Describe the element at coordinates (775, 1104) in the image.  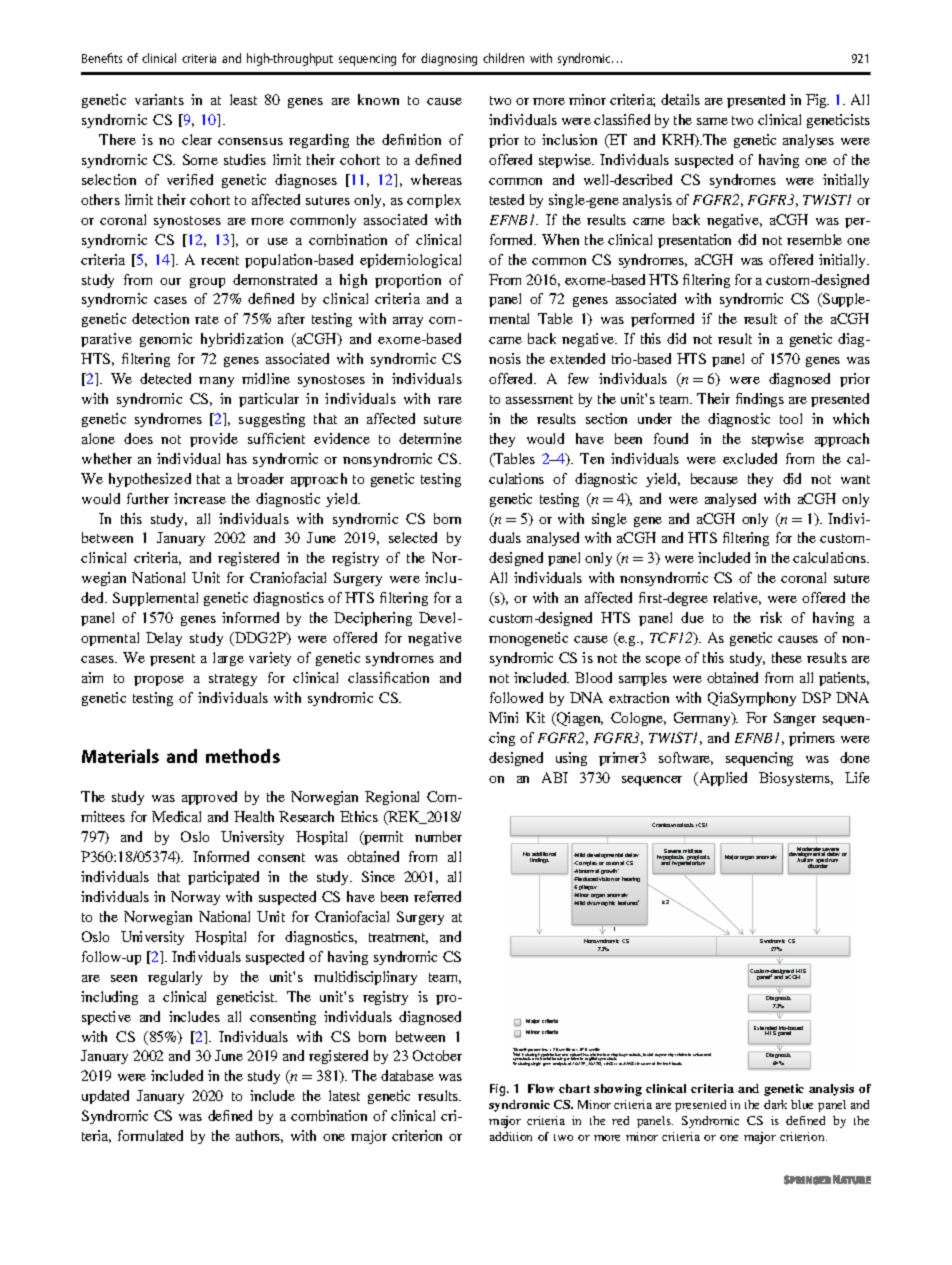
I see `dark` at that location.
